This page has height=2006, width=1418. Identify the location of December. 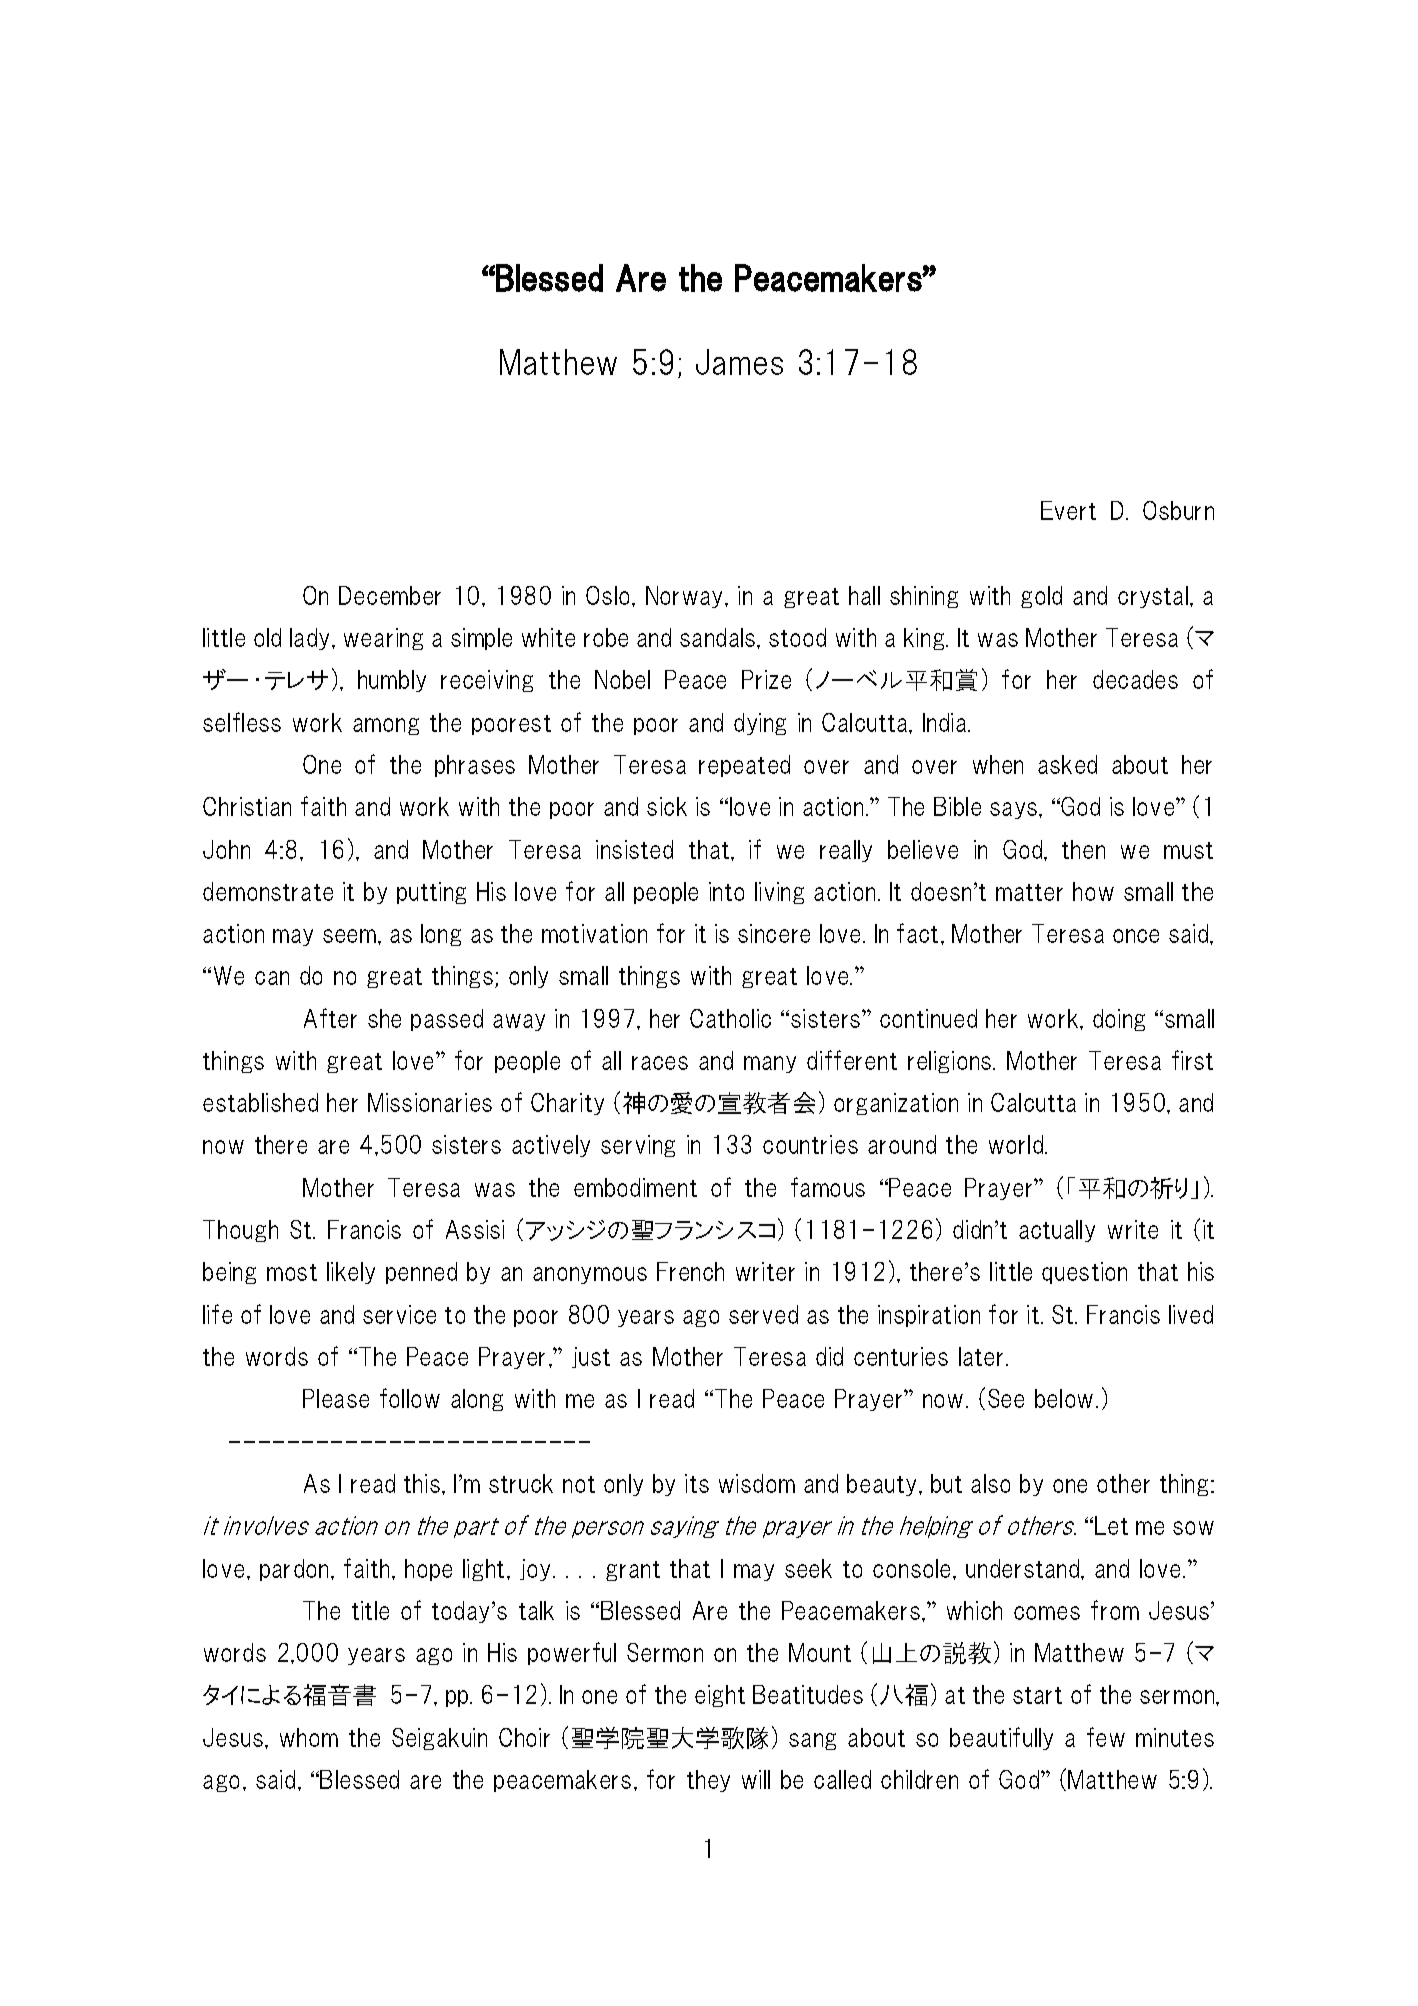
(390, 595).
